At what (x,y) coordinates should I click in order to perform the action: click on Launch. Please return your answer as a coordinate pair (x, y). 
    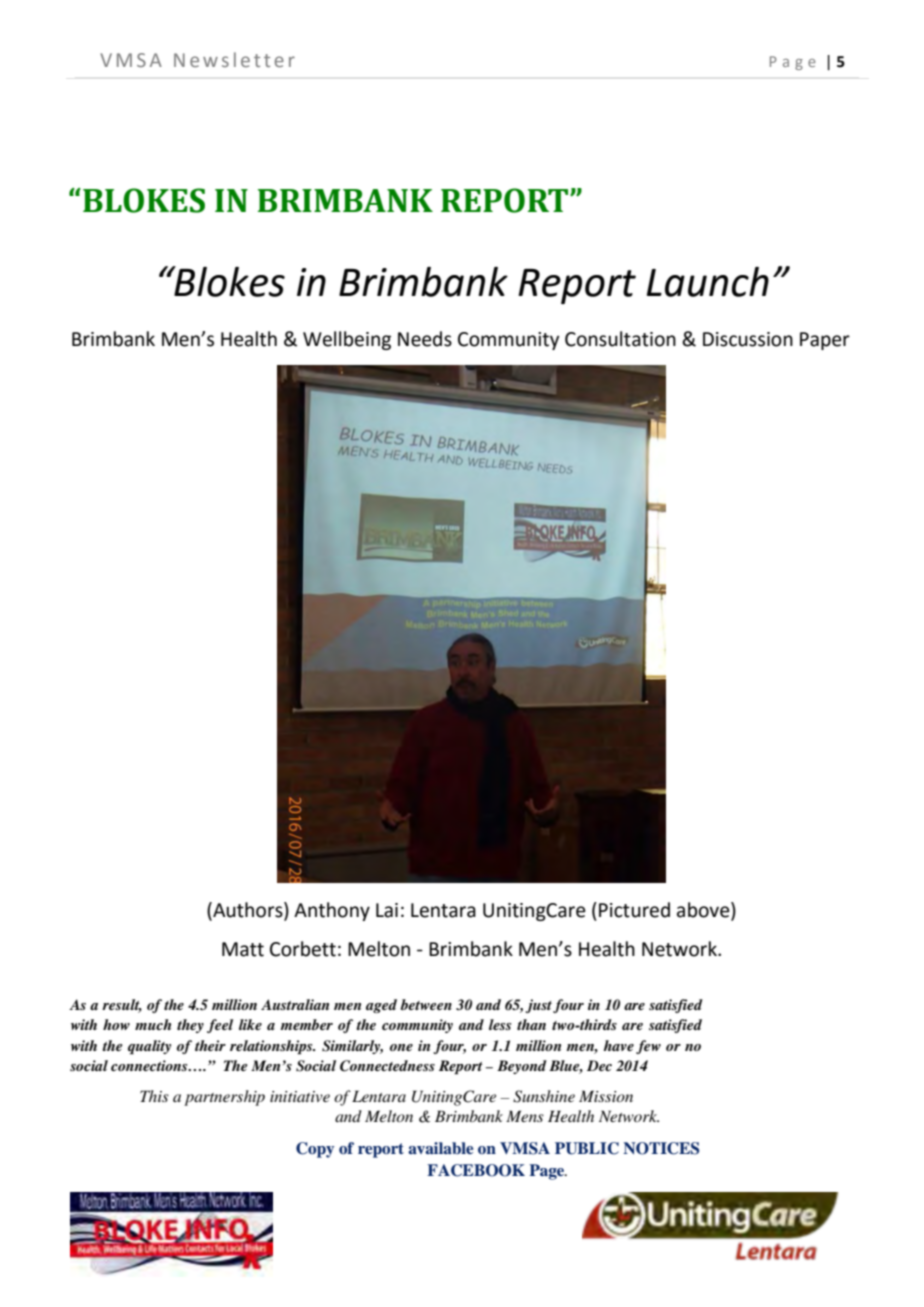
    Looking at the image, I should click on (708, 282).
